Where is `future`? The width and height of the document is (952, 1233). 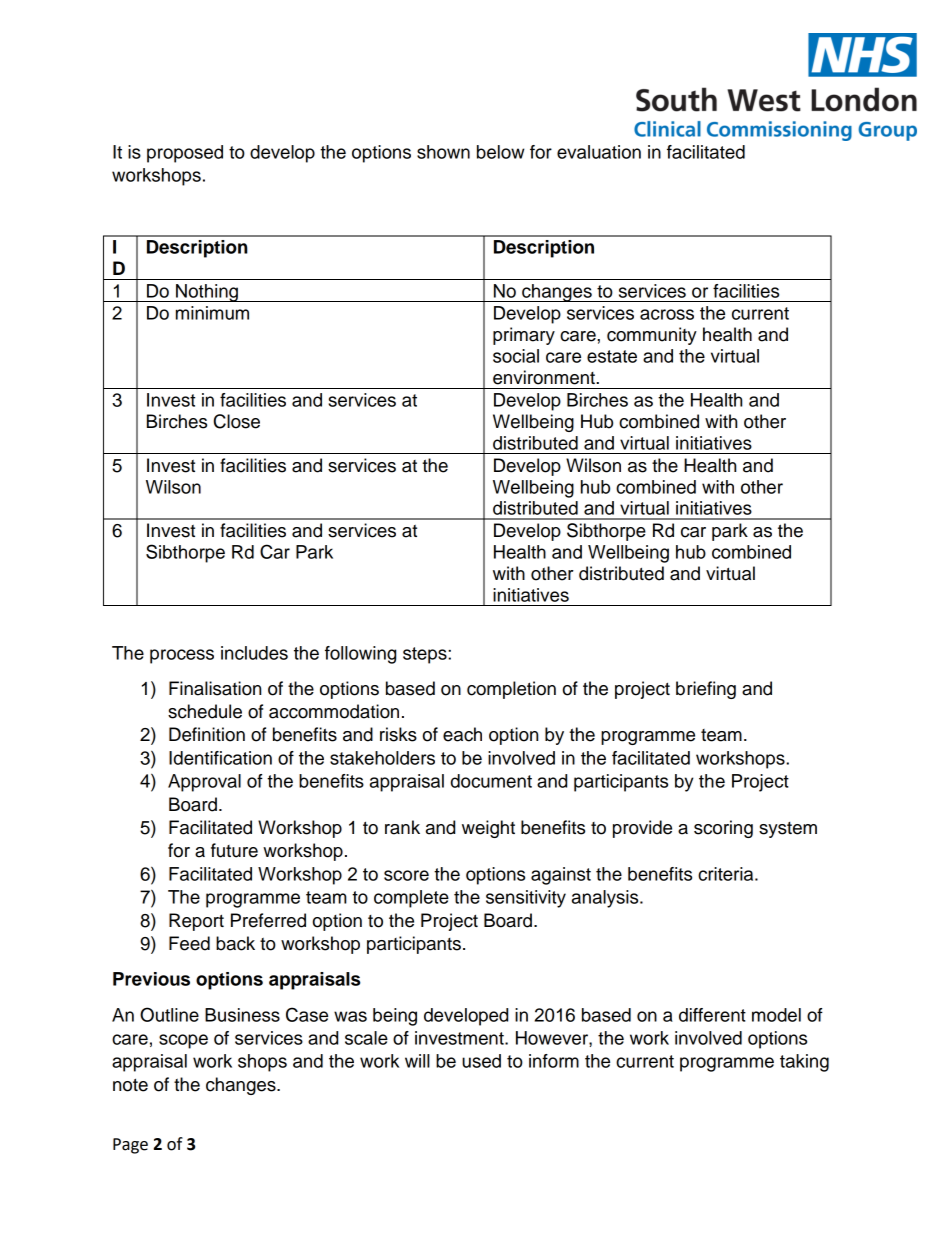 future is located at coordinates (234, 850).
